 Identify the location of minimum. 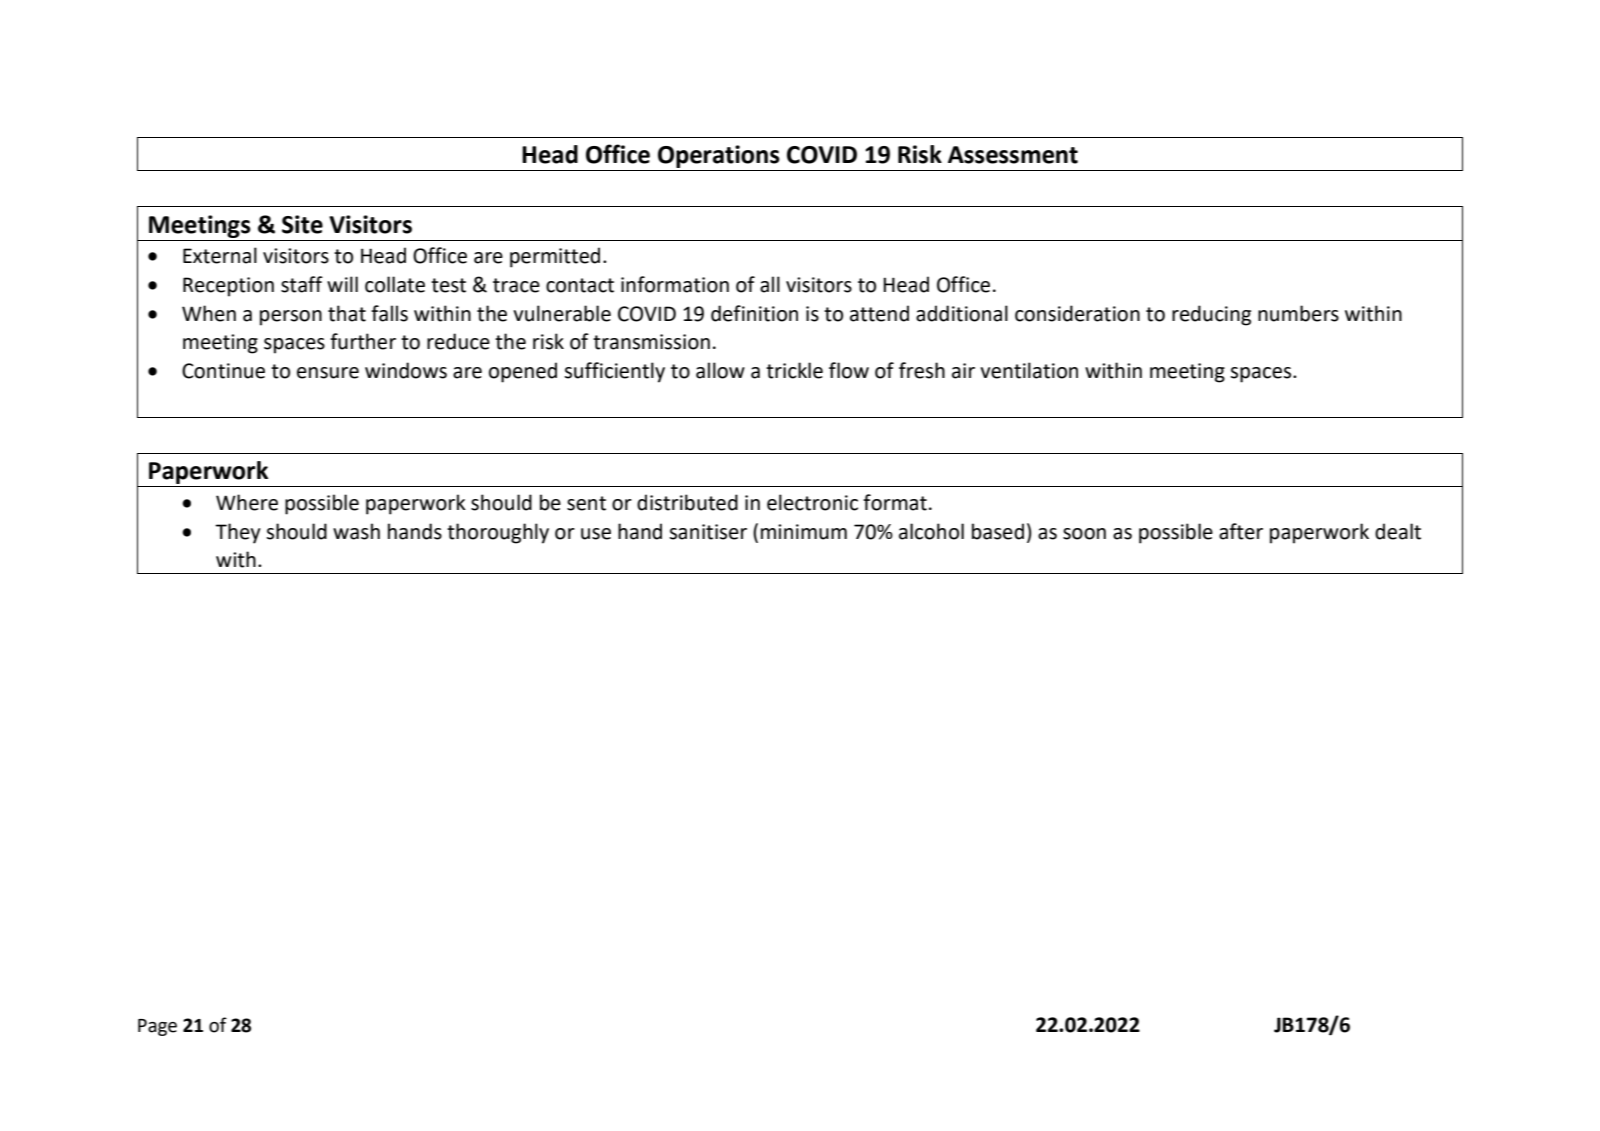
(804, 532).
